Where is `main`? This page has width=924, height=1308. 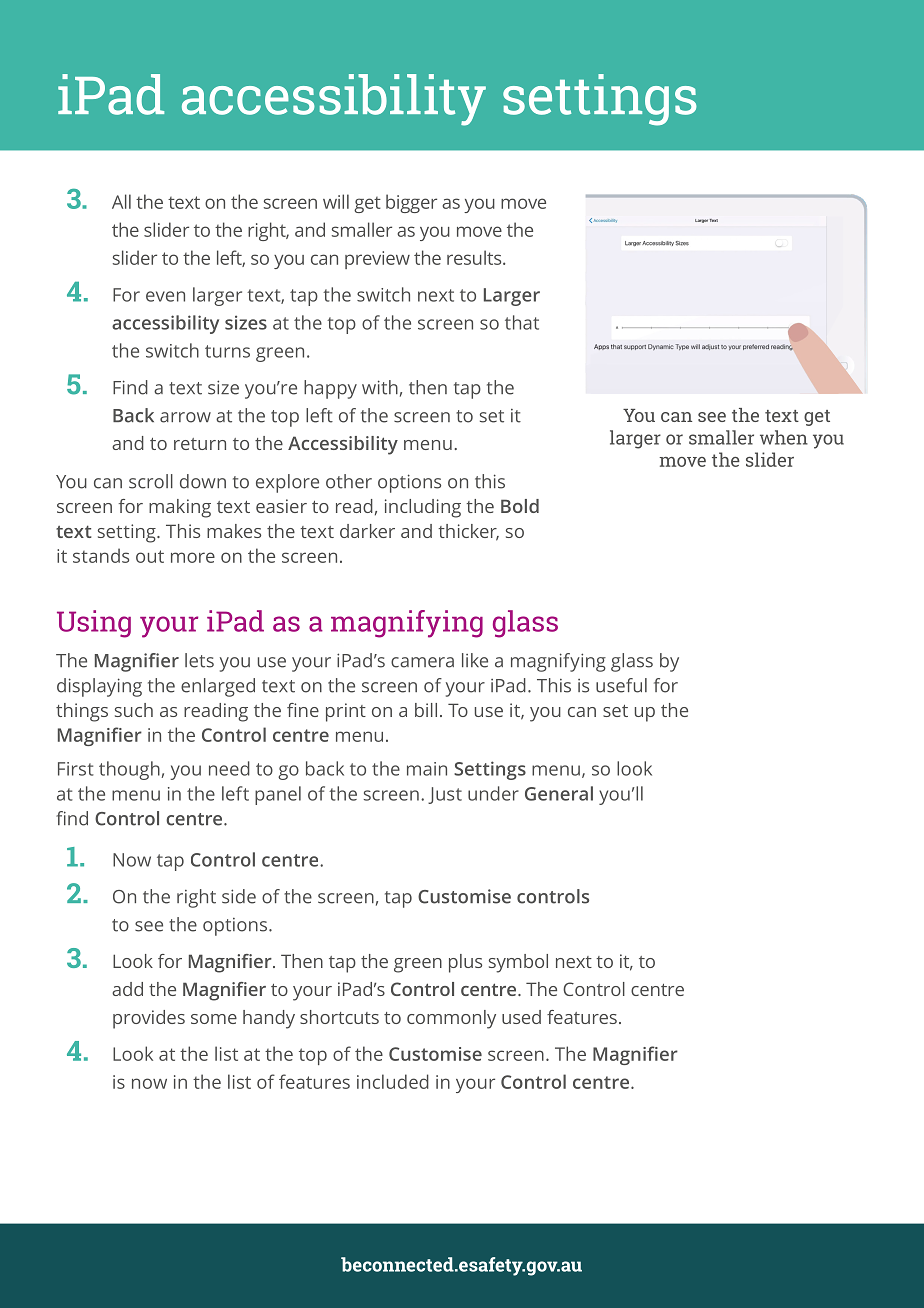 main is located at coordinates (427, 769).
